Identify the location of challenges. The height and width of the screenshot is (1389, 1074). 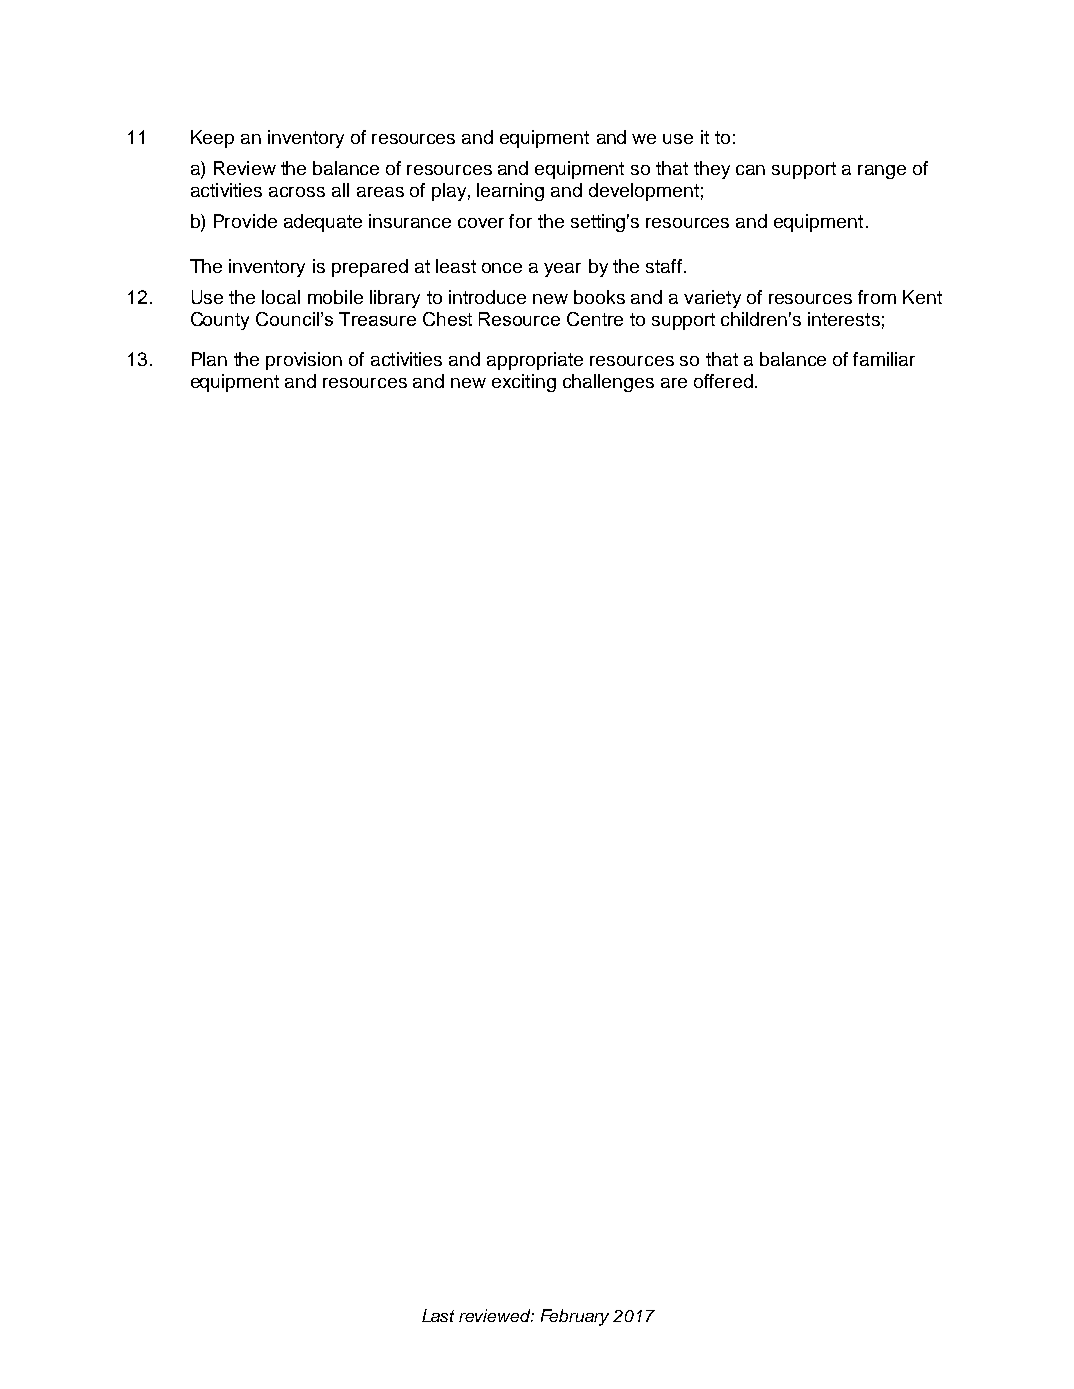
(608, 383).
